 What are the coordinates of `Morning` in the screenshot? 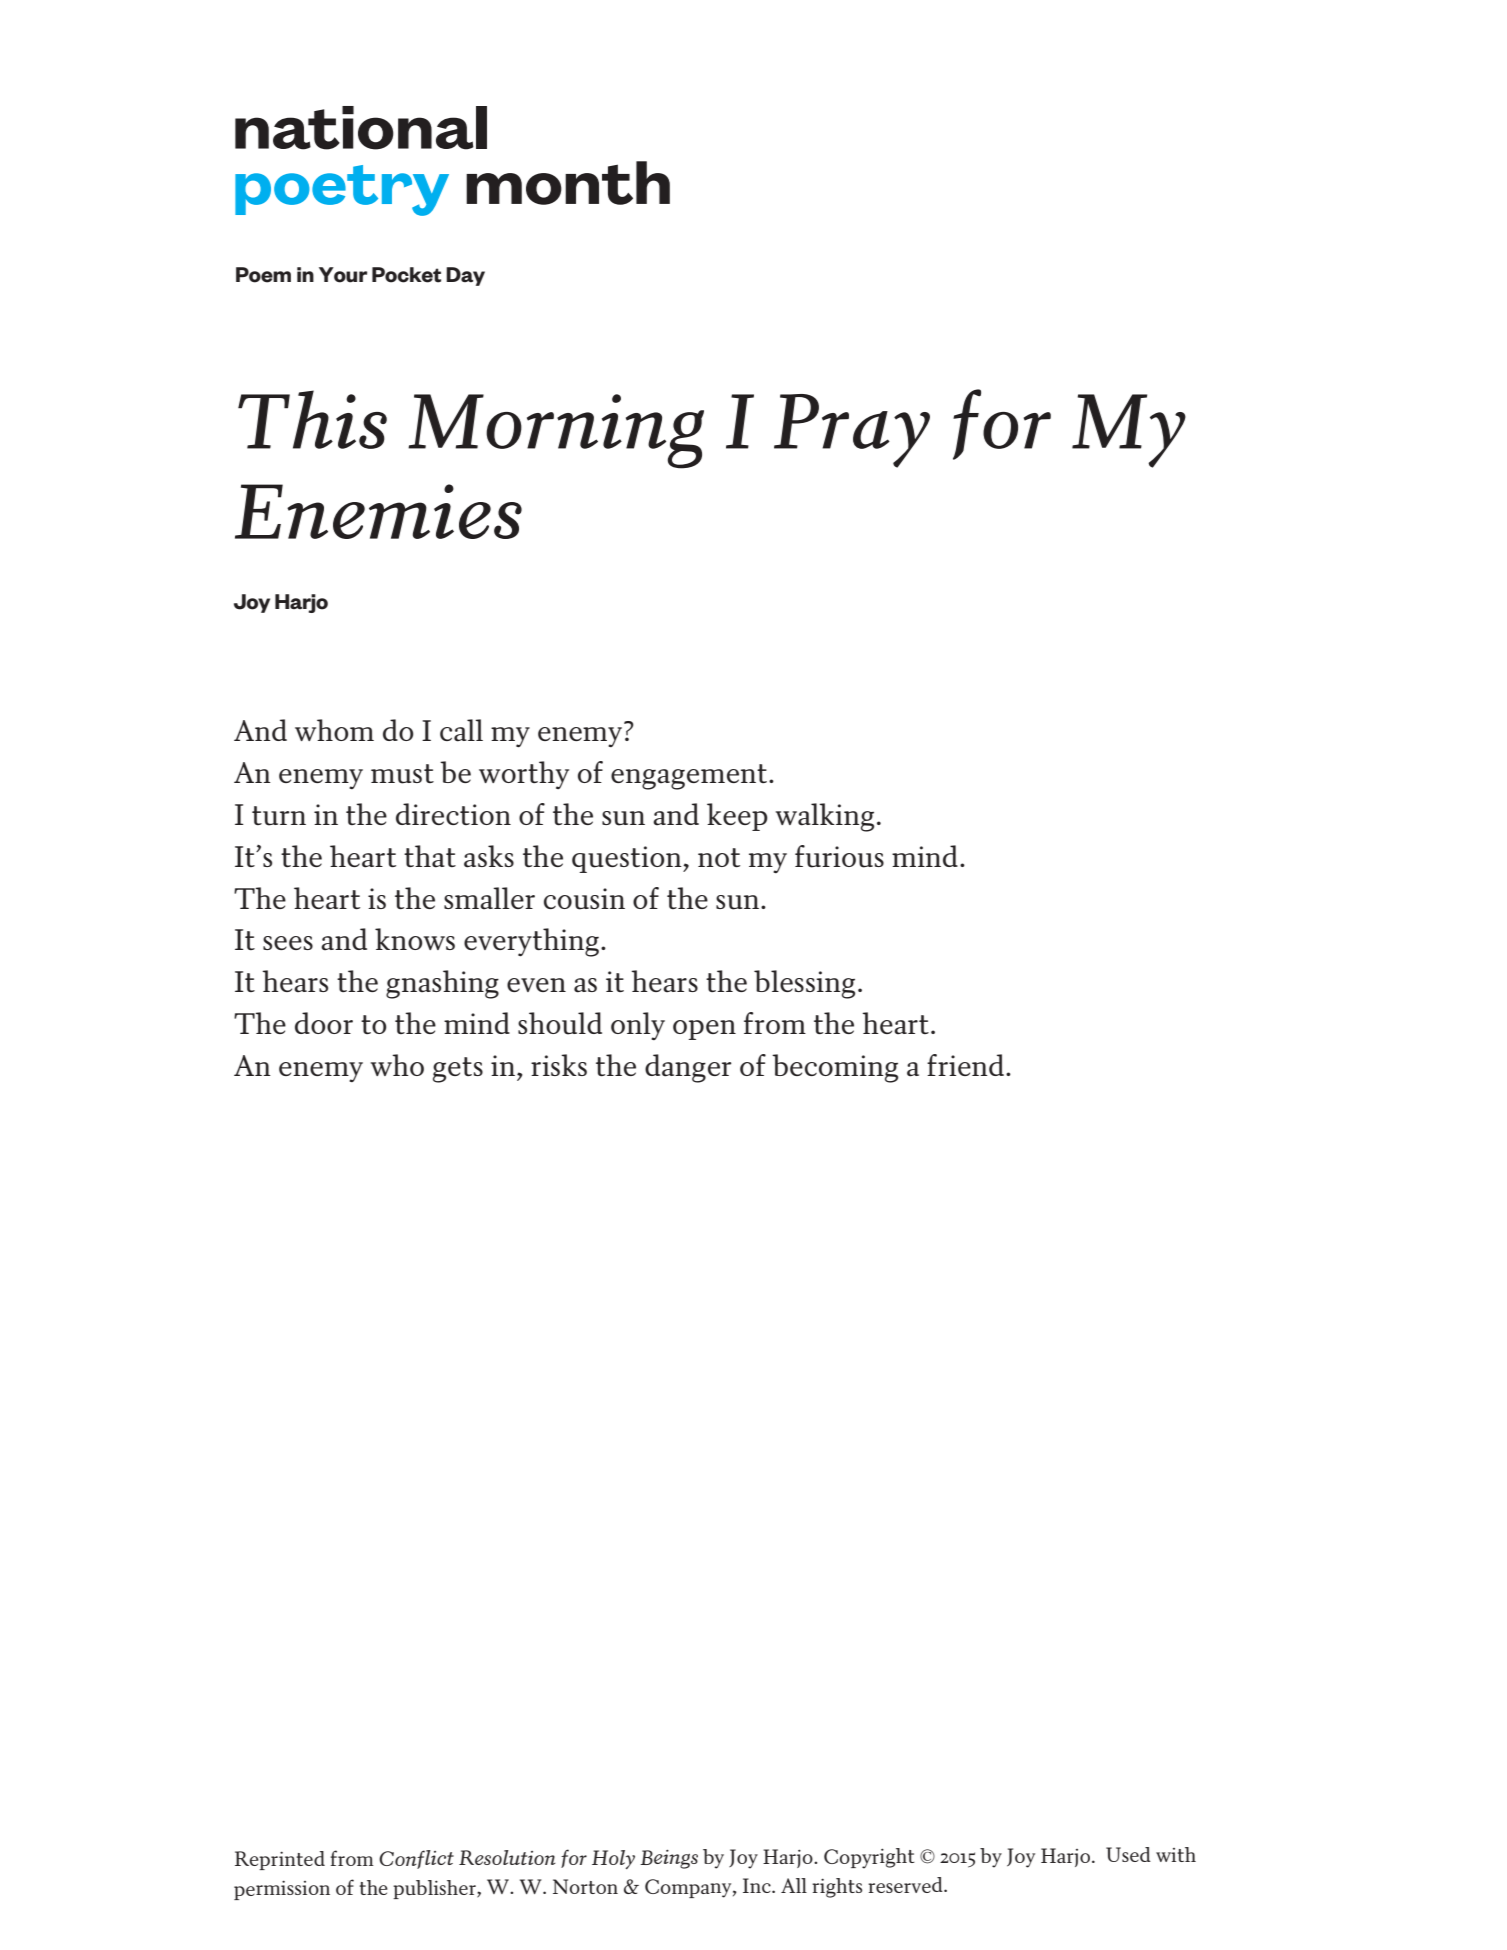 It's located at (556, 431).
